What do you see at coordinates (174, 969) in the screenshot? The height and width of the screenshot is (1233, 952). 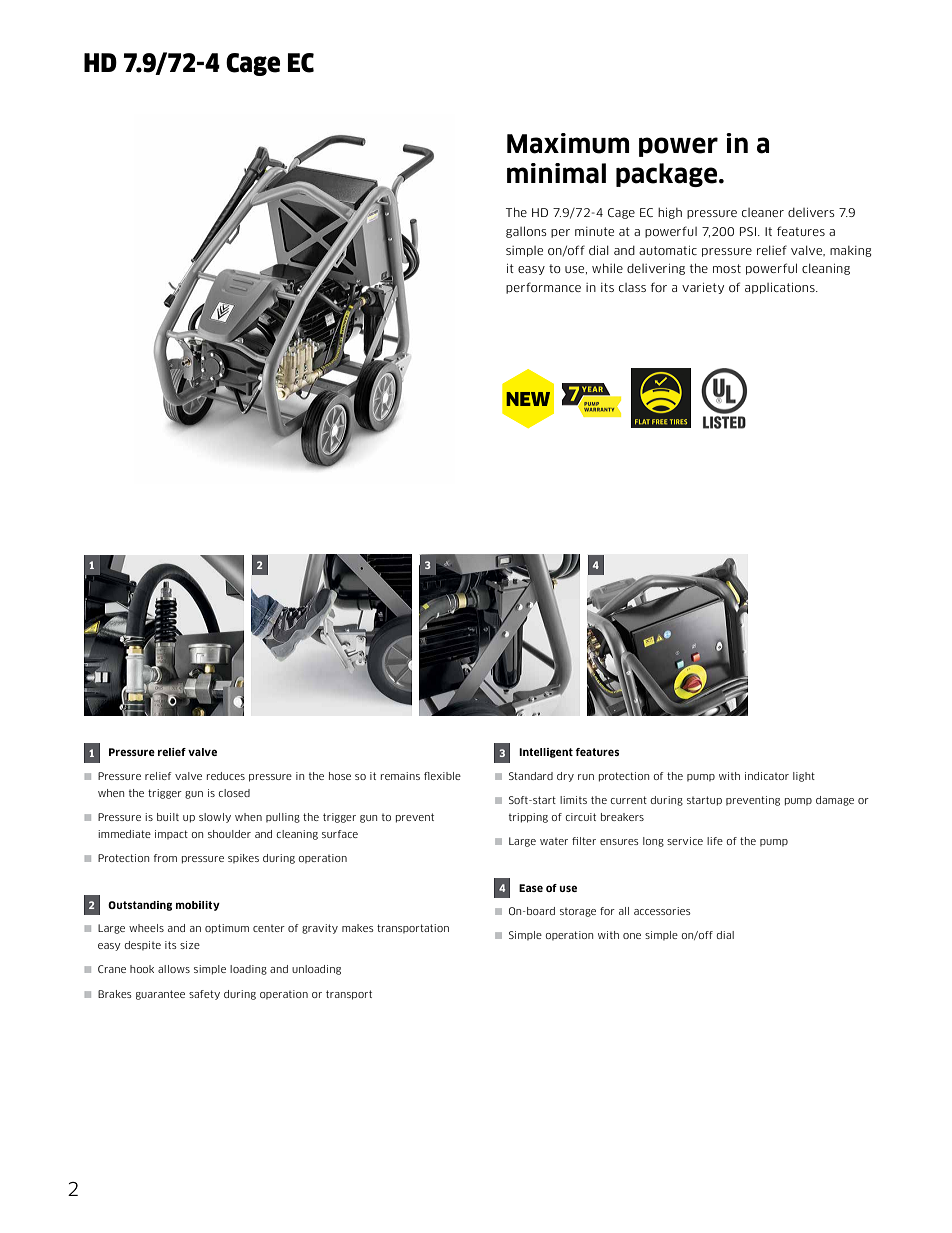 I see `allows` at bounding box center [174, 969].
